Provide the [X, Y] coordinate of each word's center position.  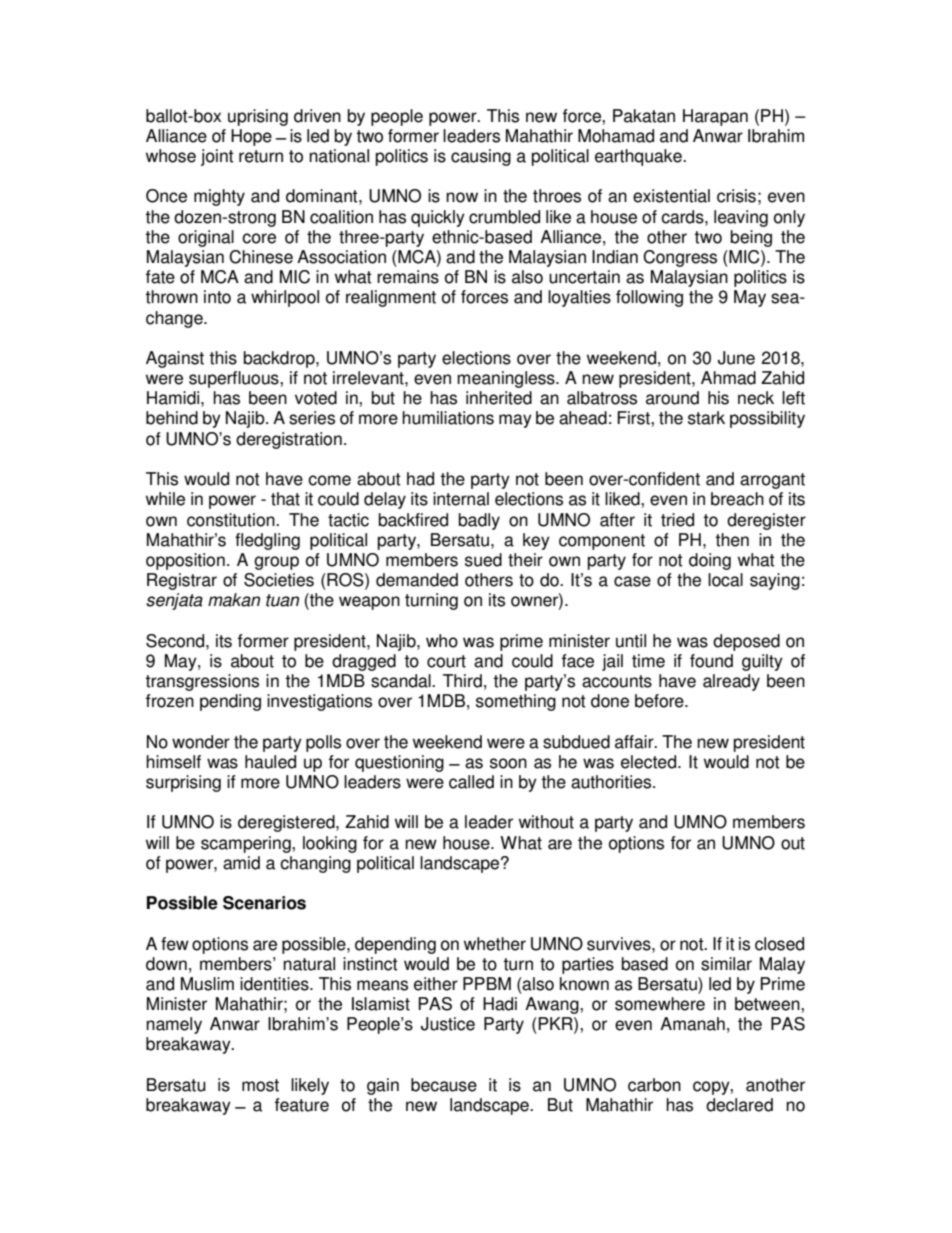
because [444, 1085]
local [725, 580]
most [260, 1085]
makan [234, 600]
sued [483, 560]
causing [481, 157]
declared [739, 1105]
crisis [736, 196]
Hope [251, 137]
